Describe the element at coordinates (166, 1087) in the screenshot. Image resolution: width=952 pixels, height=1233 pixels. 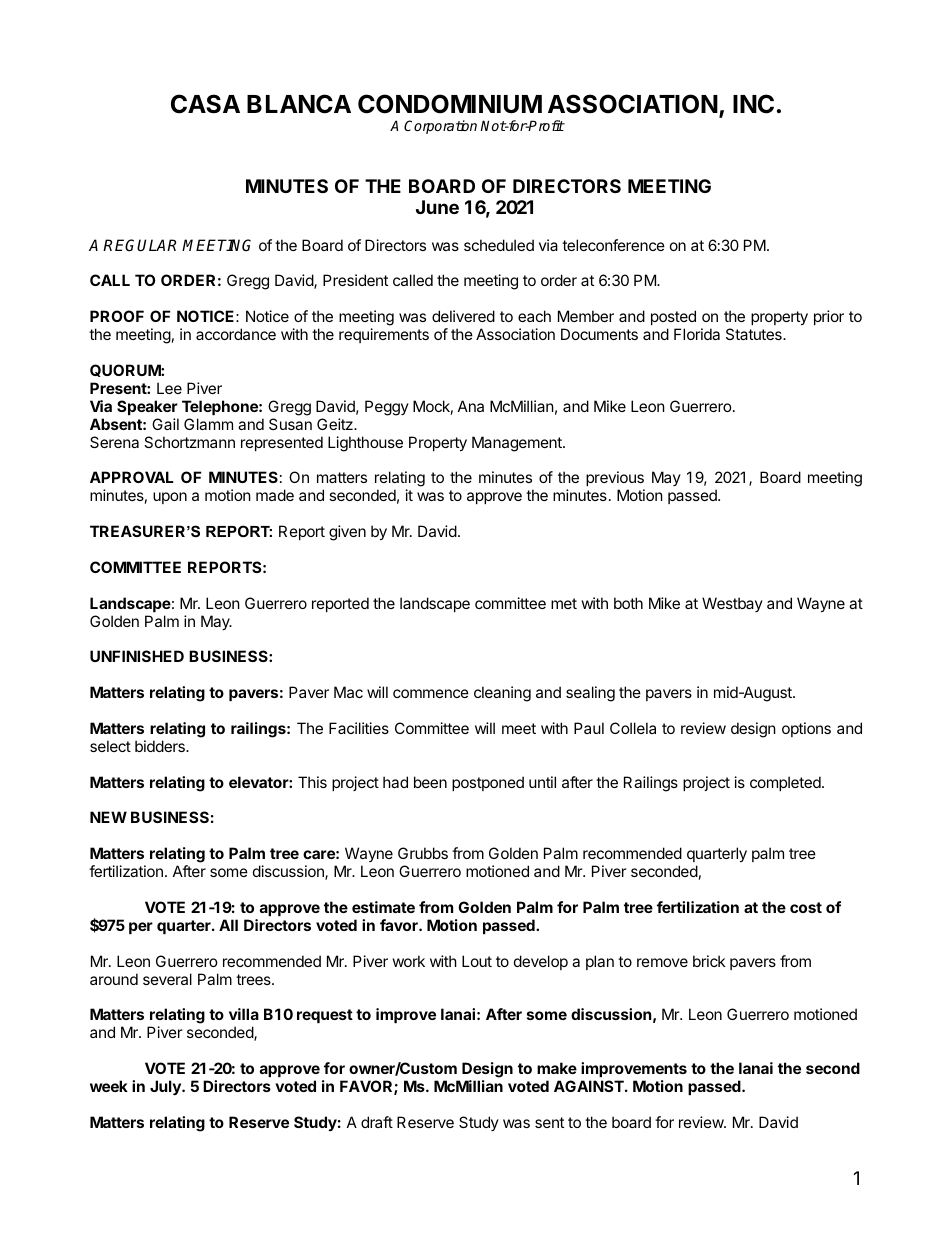
I see `July` at that location.
